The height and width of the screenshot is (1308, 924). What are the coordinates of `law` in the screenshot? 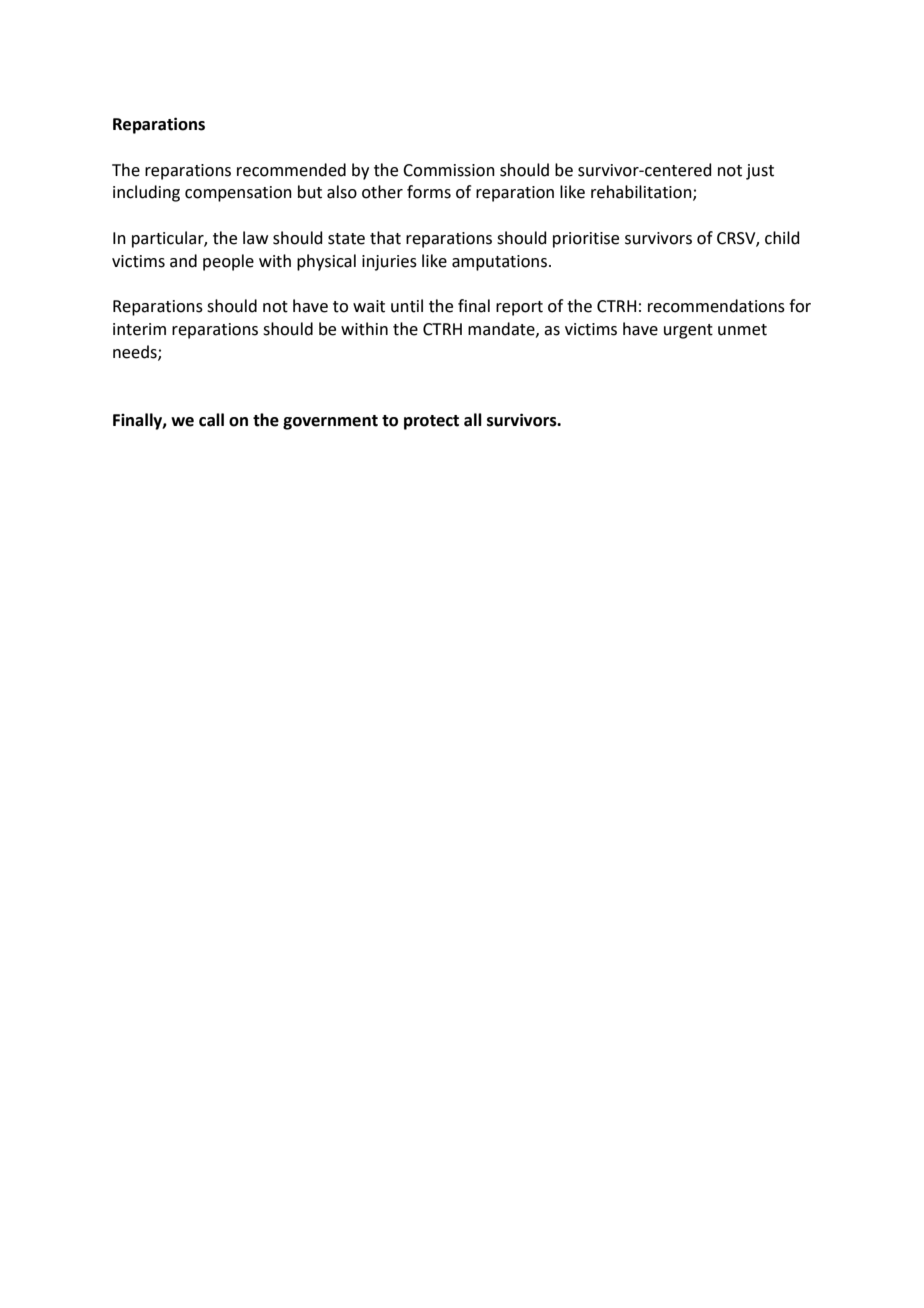 It's located at (255, 238).
